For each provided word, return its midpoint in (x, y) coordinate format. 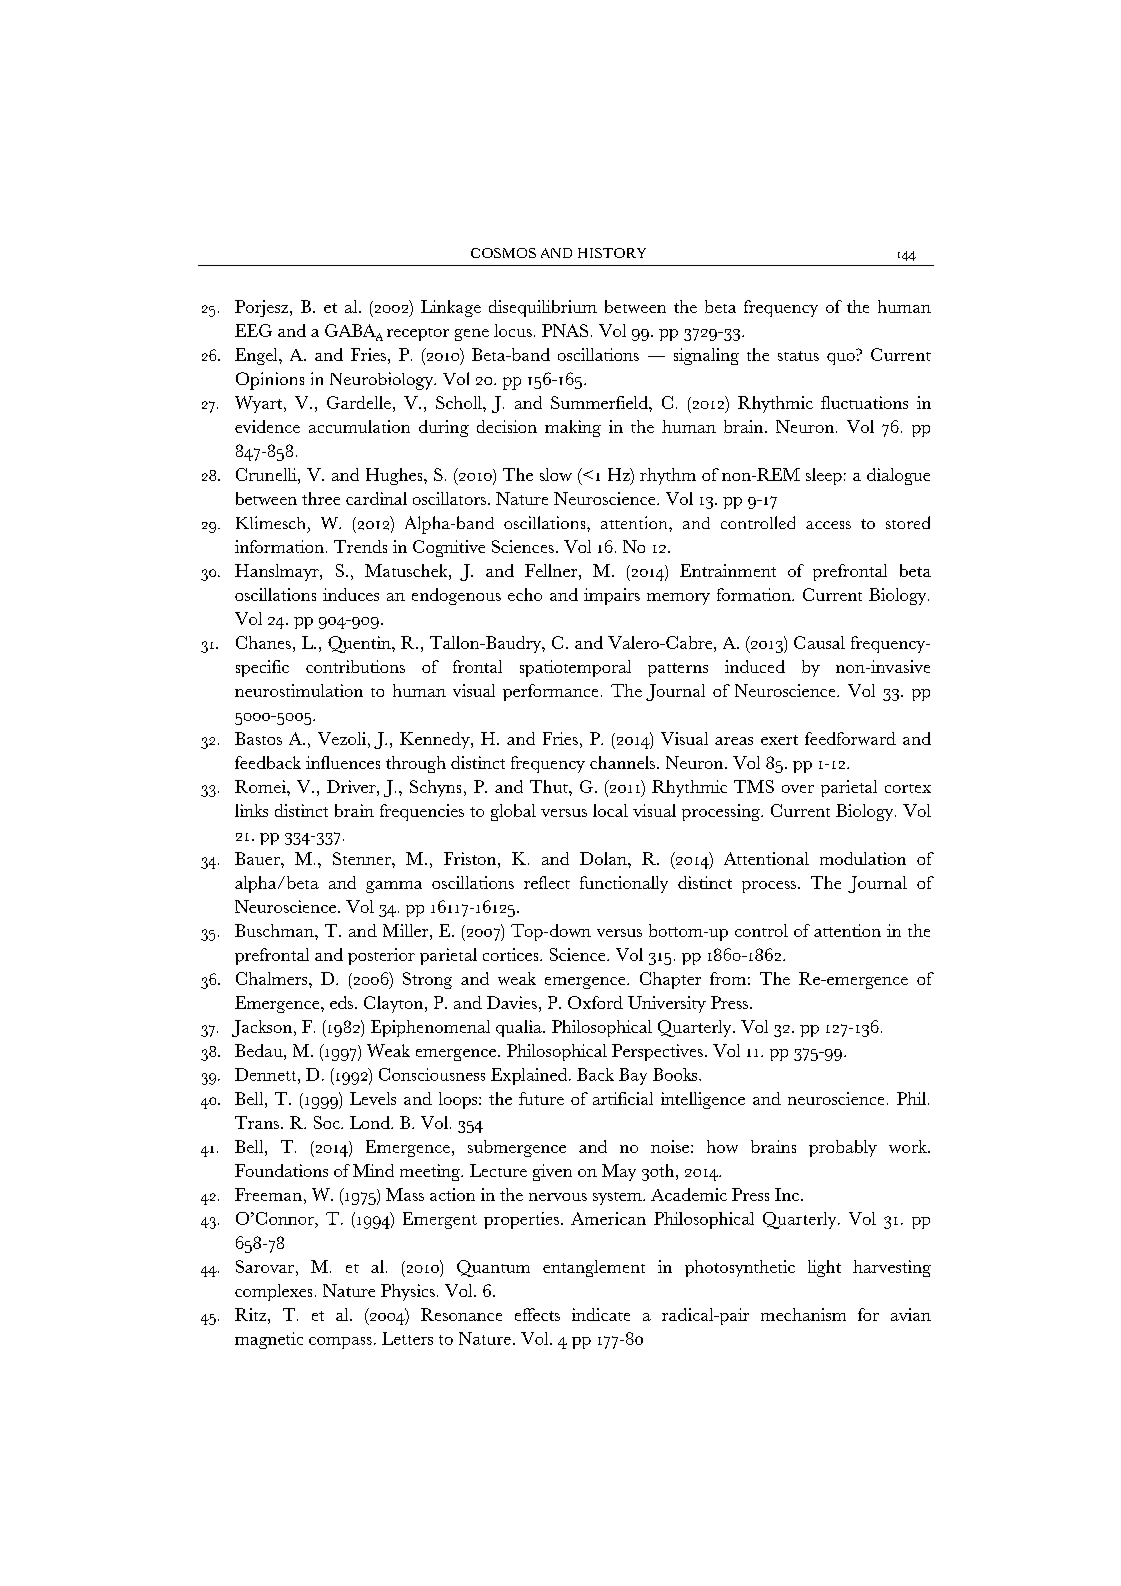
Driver (352, 786)
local (610, 810)
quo (841, 359)
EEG (253, 330)
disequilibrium (543, 308)
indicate (601, 1314)
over (798, 789)
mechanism (803, 1314)
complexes (273, 1292)
